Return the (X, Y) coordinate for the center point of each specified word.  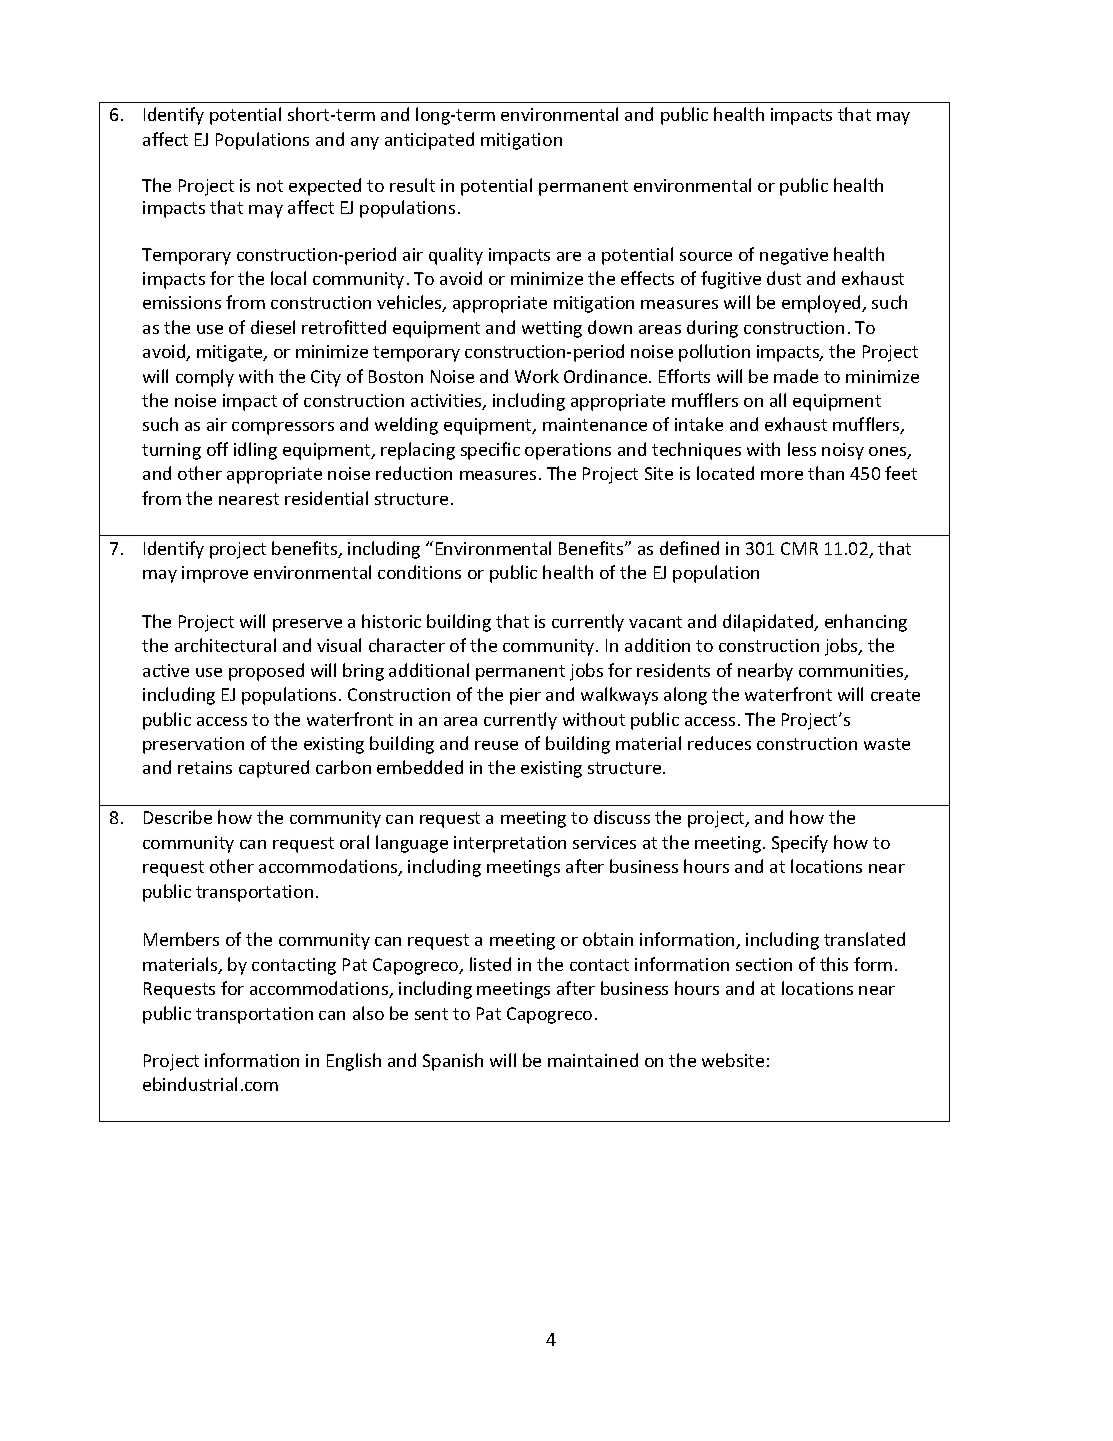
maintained (593, 1060)
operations (568, 451)
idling (255, 451)
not (270, 186)
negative (794, 256)
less (802, 449)
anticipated (429, 141)
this (834, 964)
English (354, 1062)
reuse (496, 745)
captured (274, 769)
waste (887, 744)
